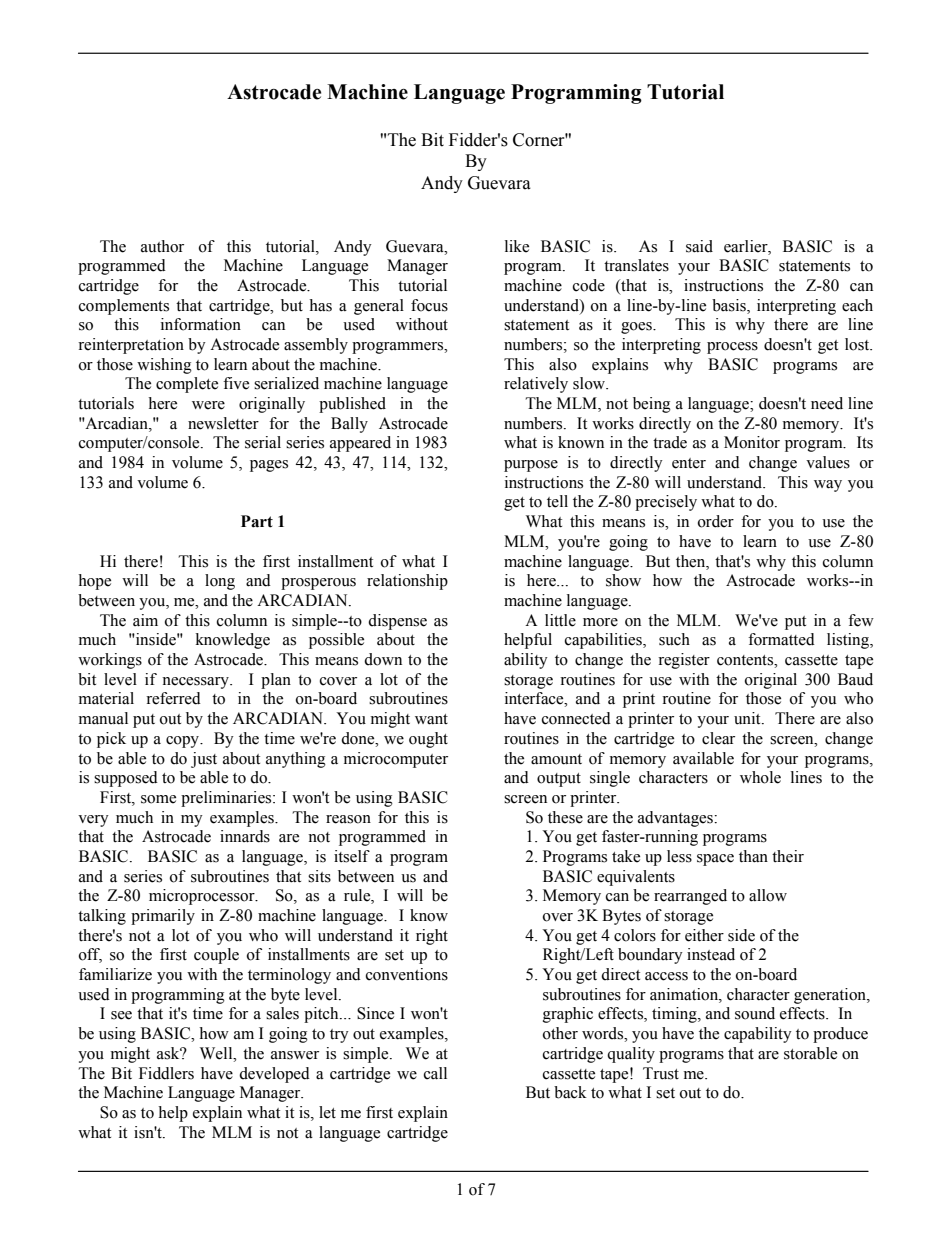 This document has width=952, height=1233. Describe the element at coordinates (557, 501) in the document. I see `tell` at that location.
